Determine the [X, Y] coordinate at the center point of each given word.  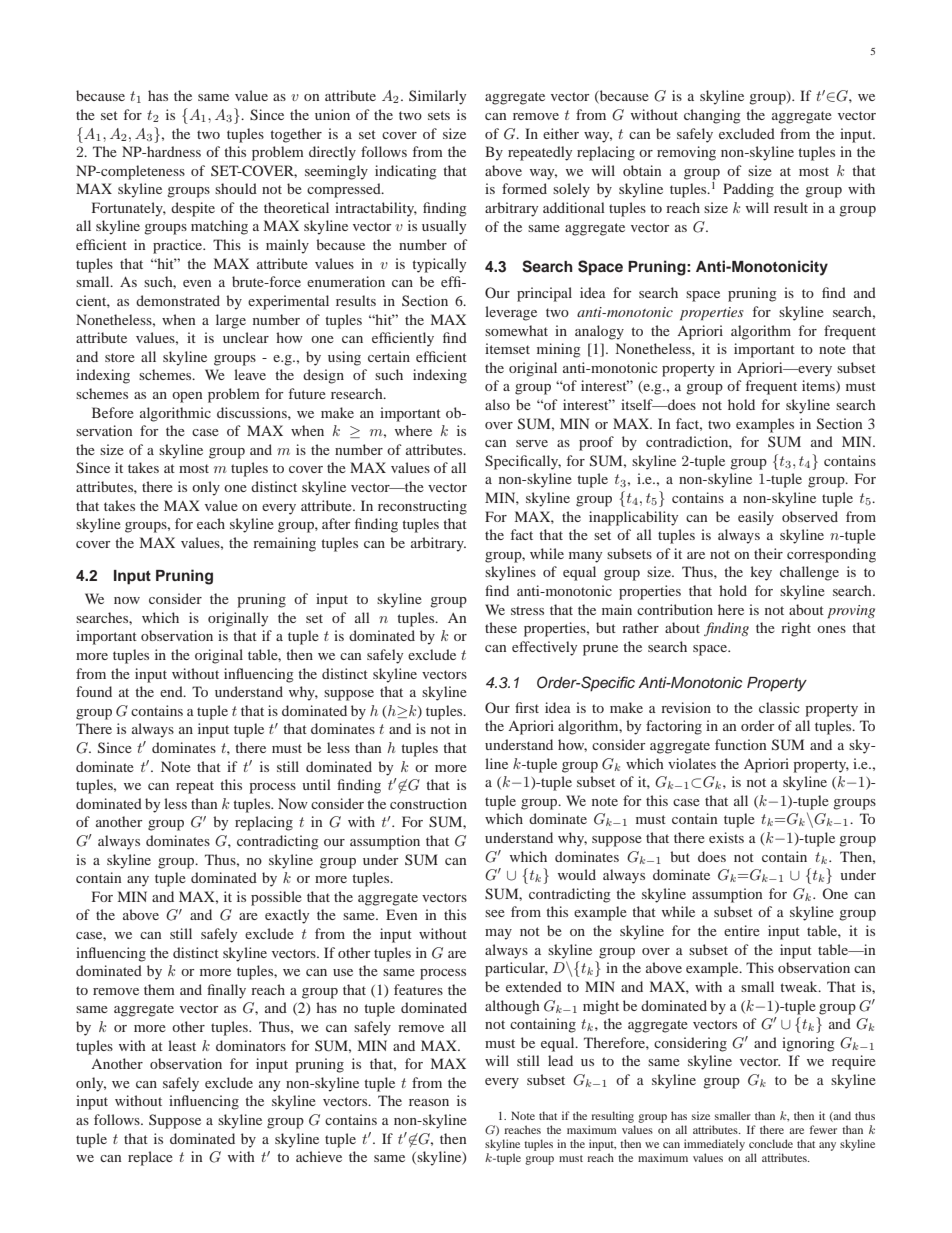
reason [429, 1102]
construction [428, 803]
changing [712, 116]
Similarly [437, 97]
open [187, 397]
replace [150, 1158]
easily [756, 518]
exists [726, 837]
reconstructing [422, 507]
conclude [771, 1143]
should [236, 188]
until [316, 784]
